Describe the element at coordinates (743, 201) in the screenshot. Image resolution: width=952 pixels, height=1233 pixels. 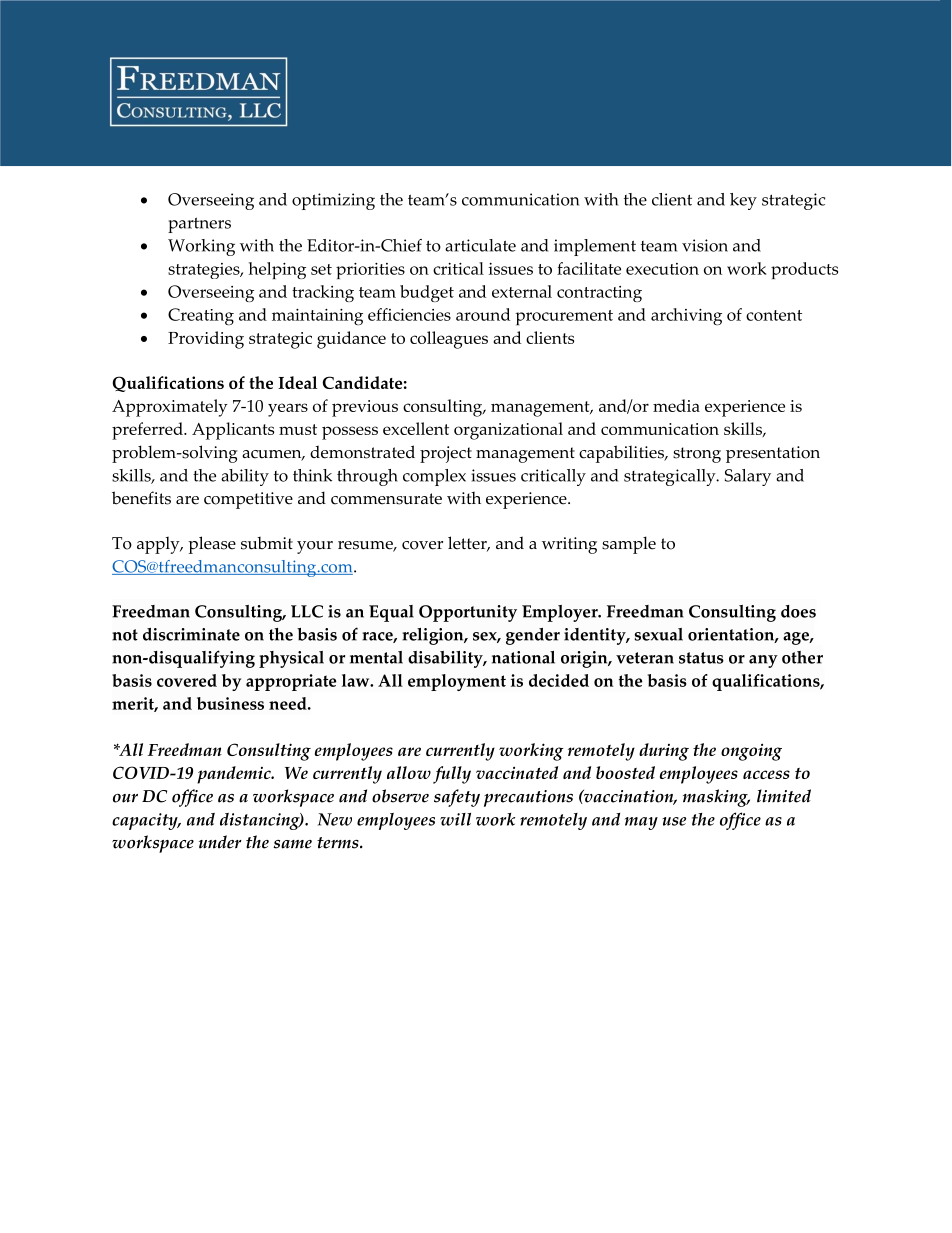
I see `key` at that location.
